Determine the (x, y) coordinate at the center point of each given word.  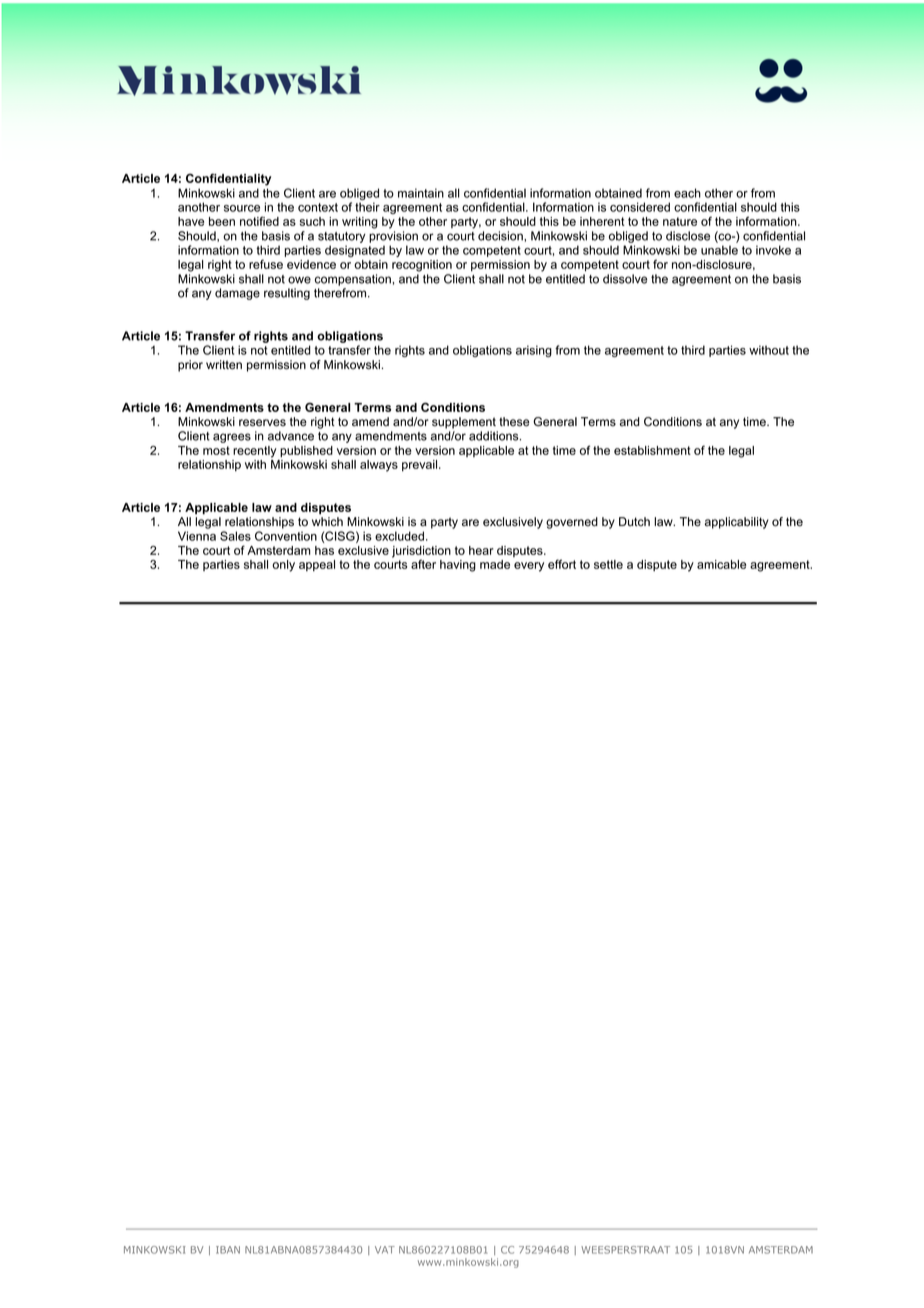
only (283, 566)
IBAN (228, 1250)
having (458, 566)
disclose (688, 236)
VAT (385, 1250)
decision (501, 236)
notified (259, 221)
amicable (721, 564)
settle (608, 564)
